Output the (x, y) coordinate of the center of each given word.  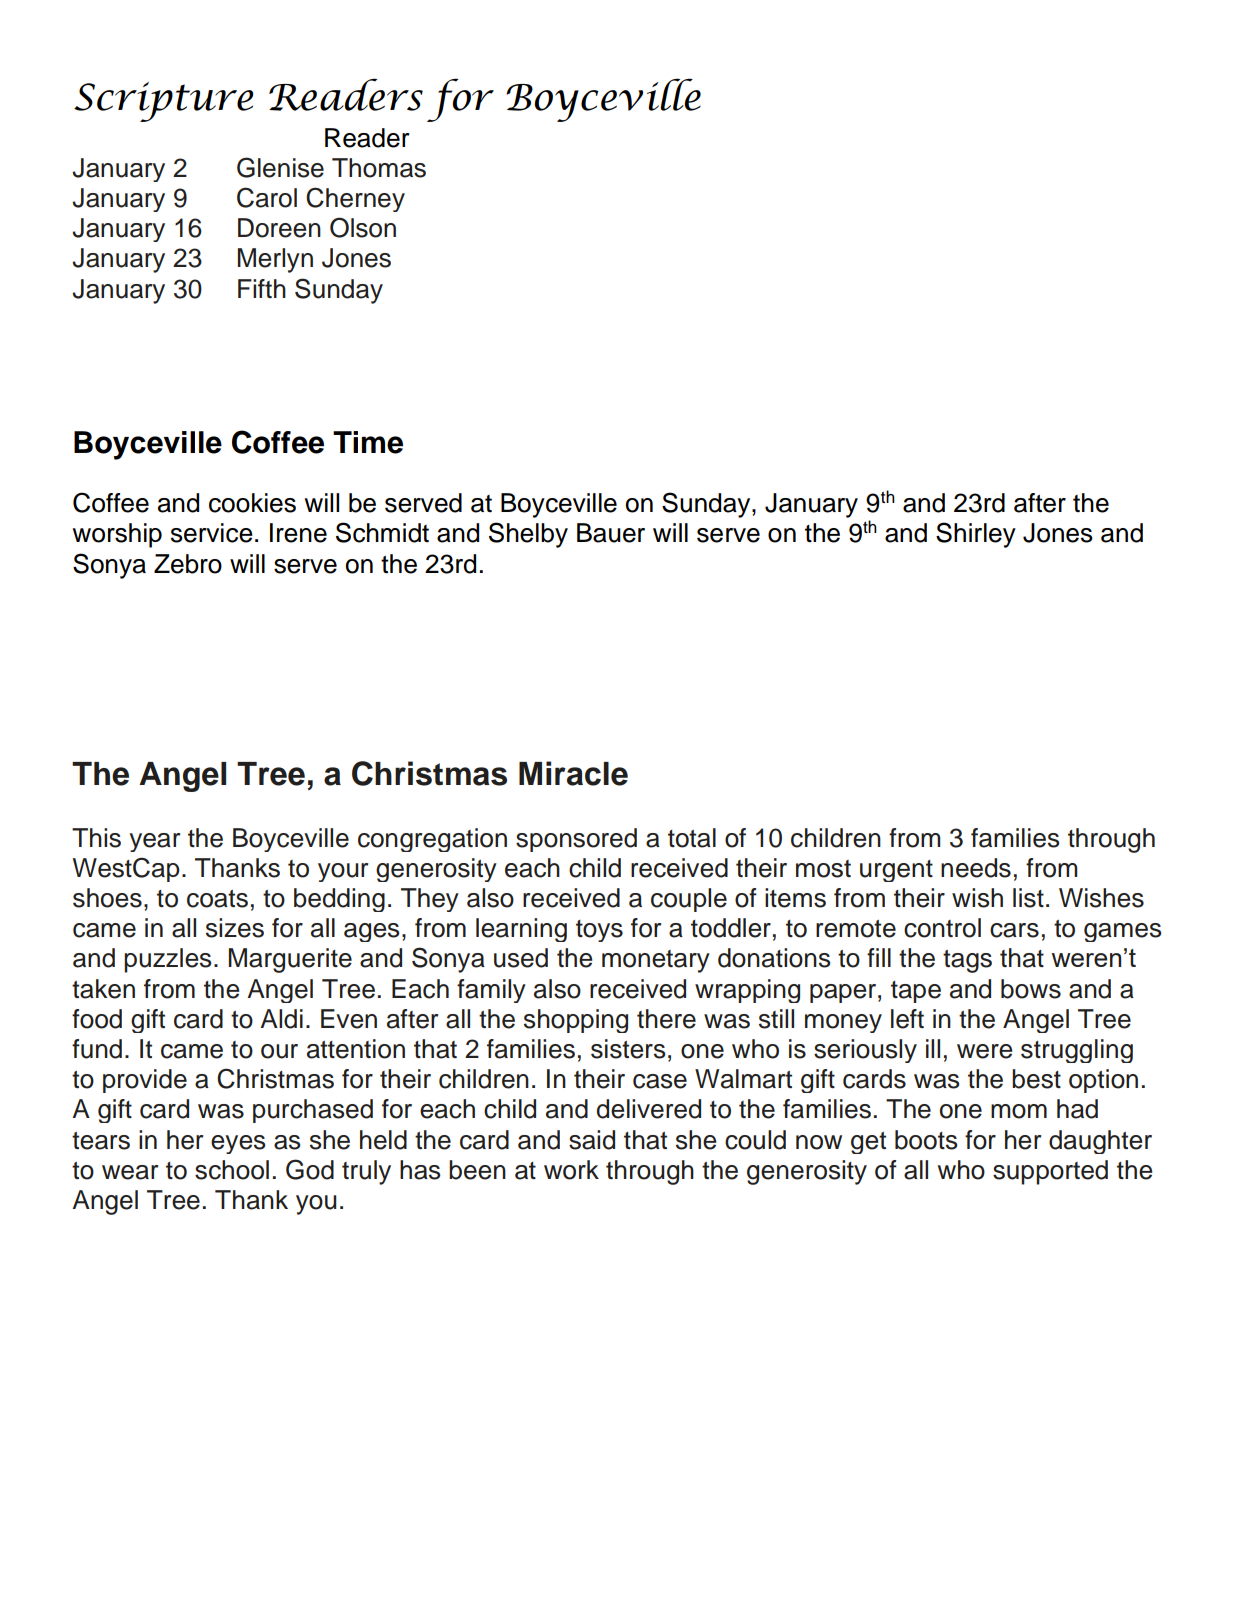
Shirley (976, 535)
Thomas (379, 168)
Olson (363, 227)
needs (976, 868)
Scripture (164, 102)
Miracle (573, 773)
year (154, 842)
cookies (252, 503)
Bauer (611, 533)
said (592, 1140)
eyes (238, 1144)
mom (1019, 1111)
